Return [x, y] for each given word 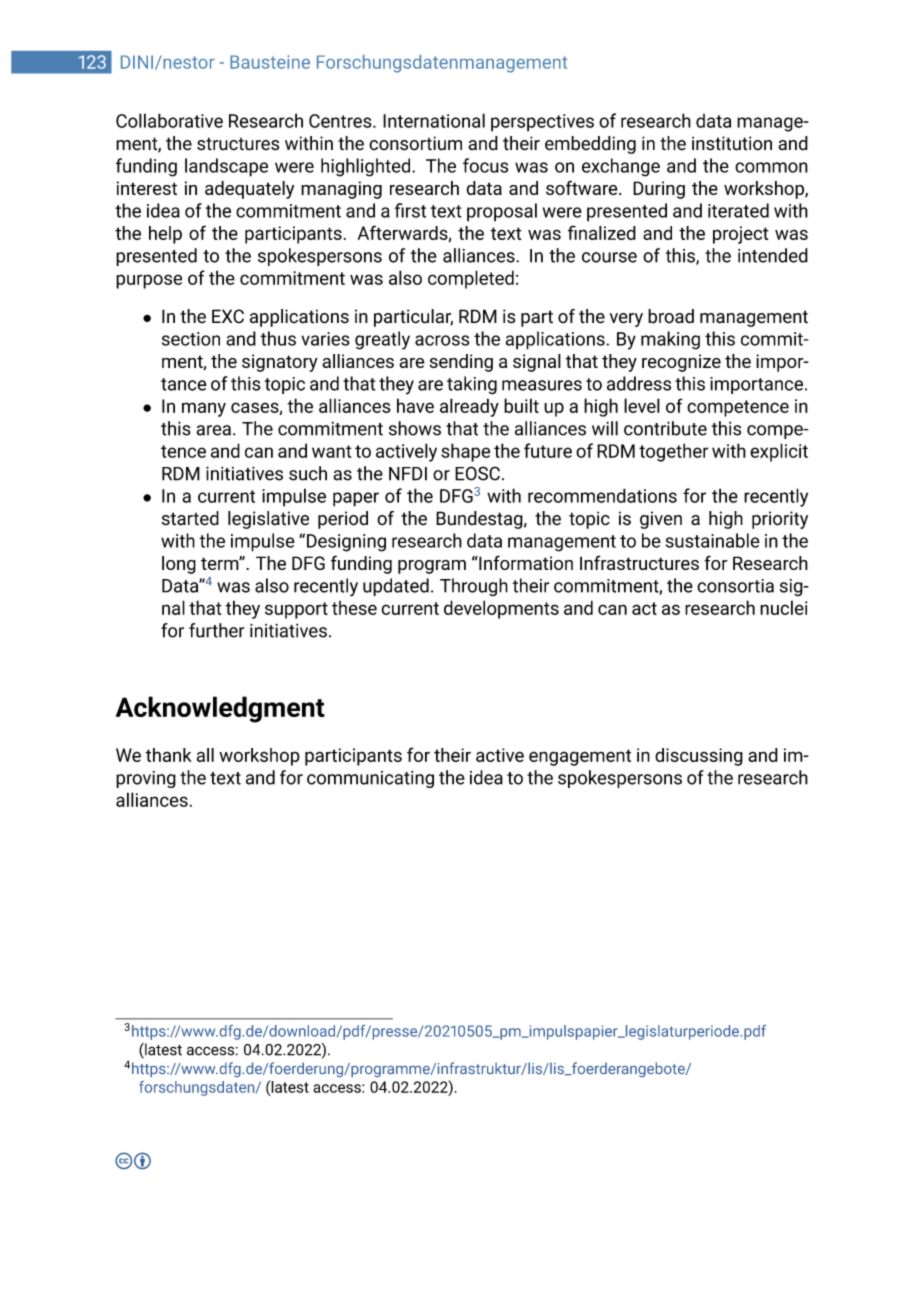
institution [732, 143]
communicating [370, 779]
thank [168, 755]
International [434, 120]
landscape [226, 167]
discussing [699, 757]
